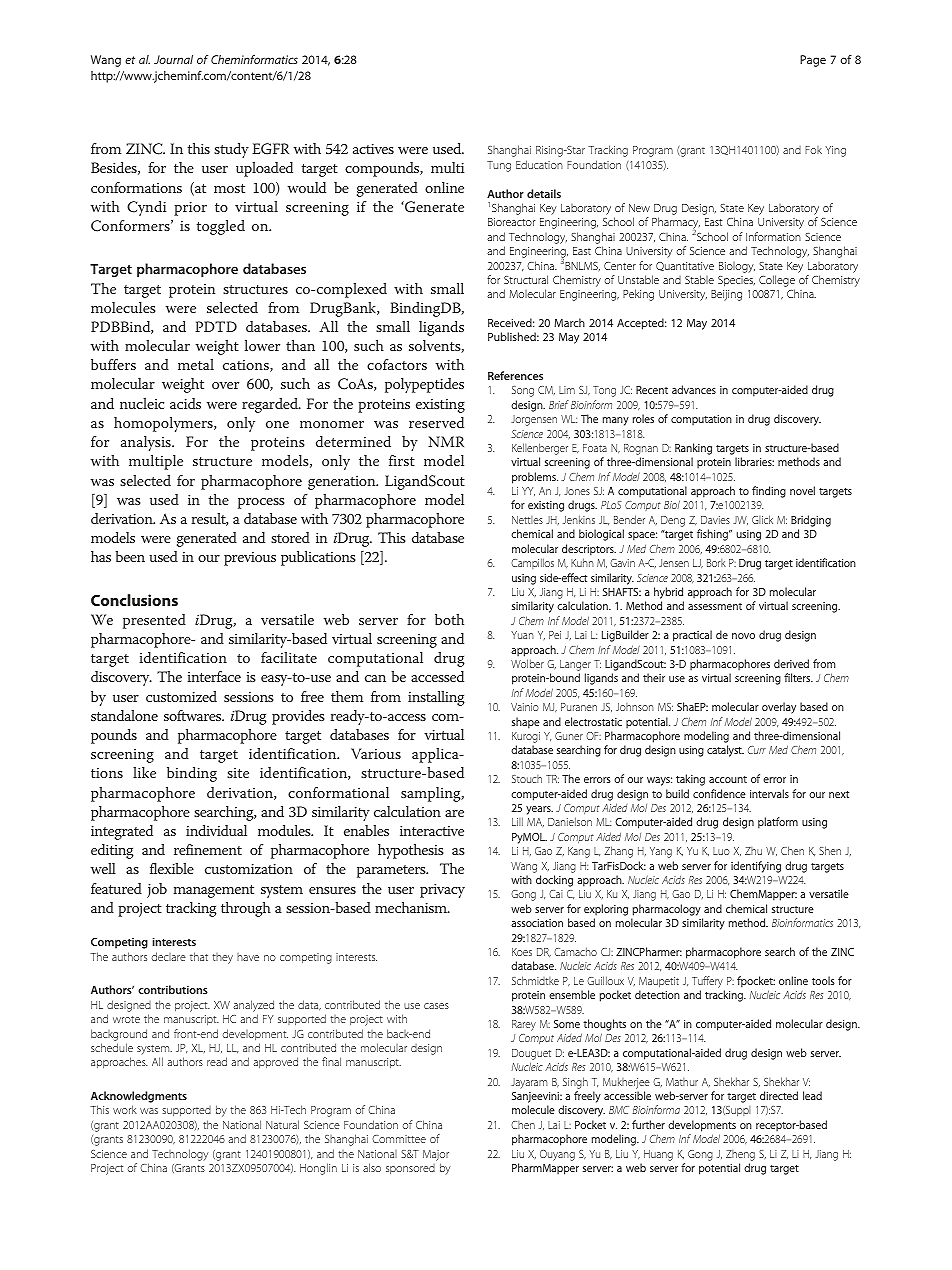 The width and height of the document is (952, 1270). Describe the element at coordinates (139, 1097) in the document. I see `Acknowledgments` at that location.
